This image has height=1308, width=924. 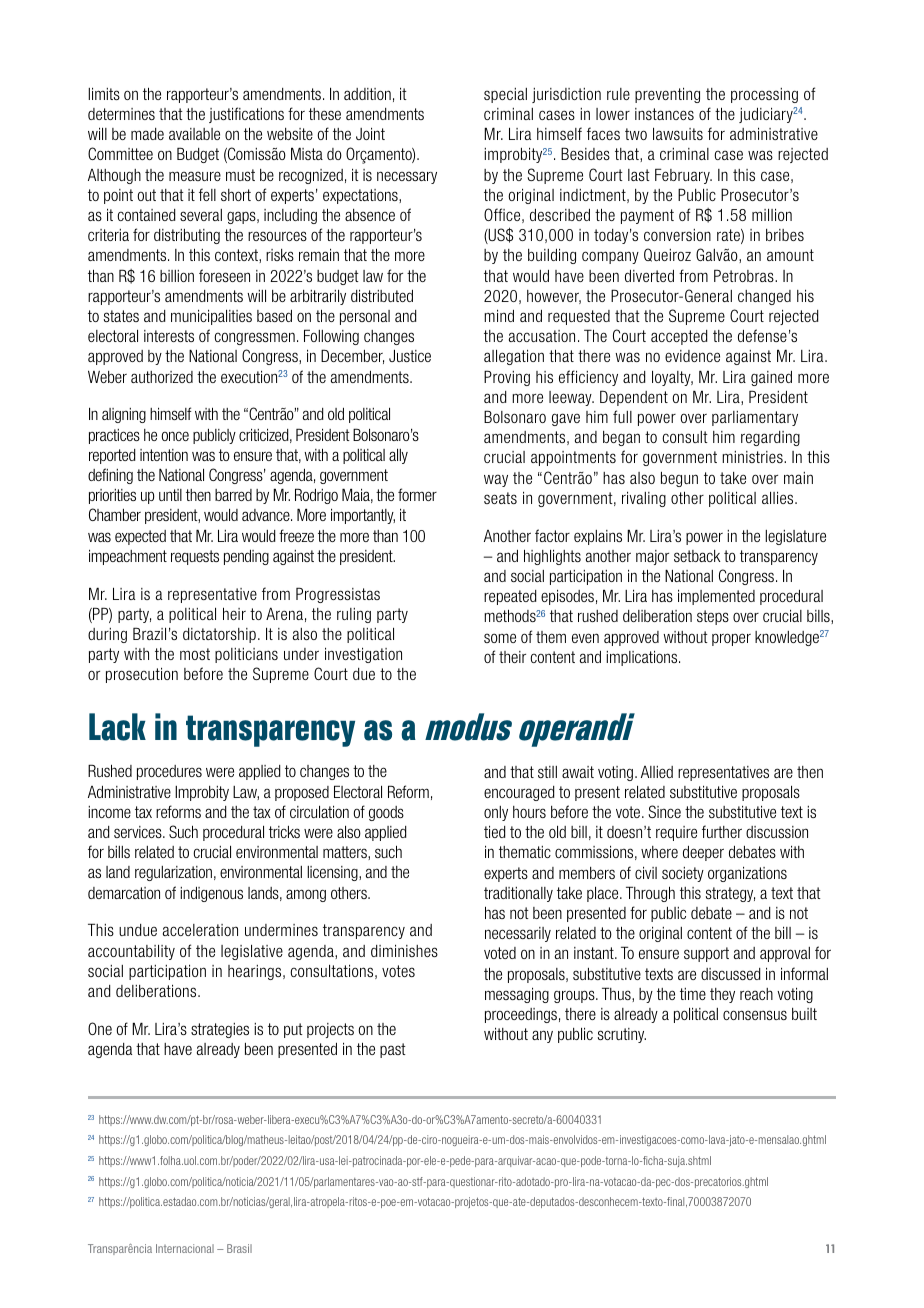 What do you see at coordinates (194, 134) in the image?
I see `available` at bounding box center [194, 134].
